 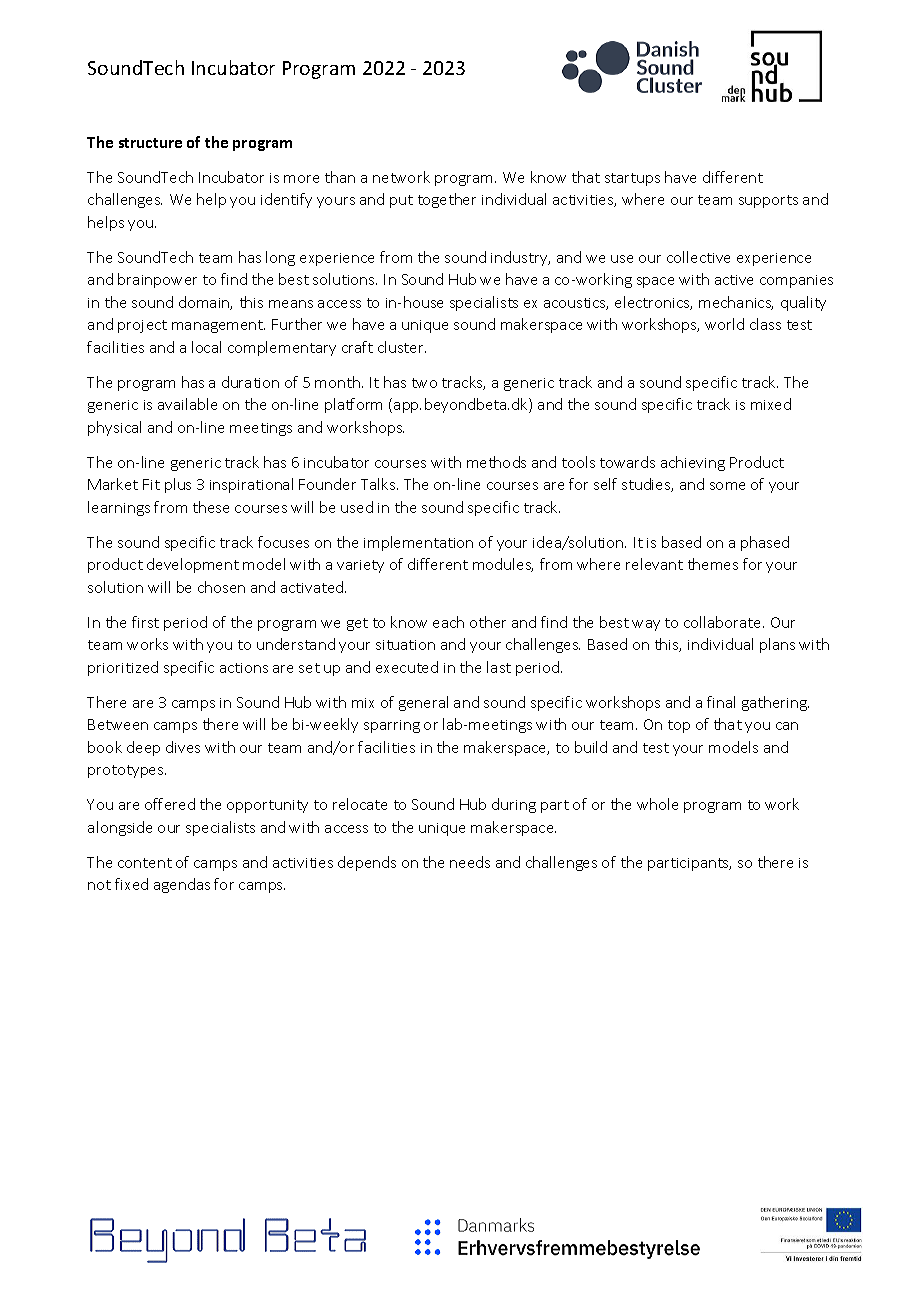 What do you see at coordinates (679, 726) in the page?
I see `top` at bounding box center [679, 726].
